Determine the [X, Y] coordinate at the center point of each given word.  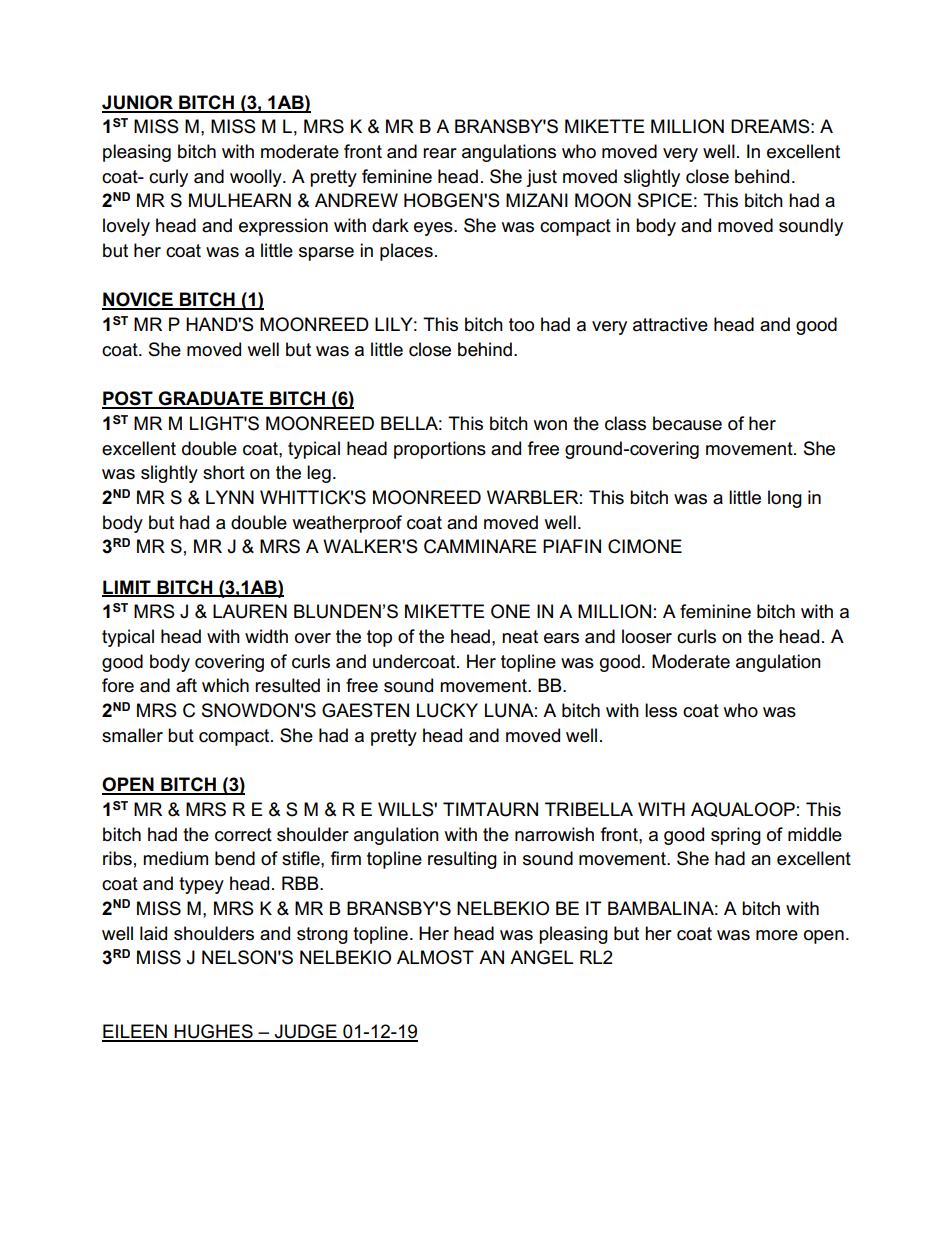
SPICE [665, 200]
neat [520, 637]
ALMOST [435, 957]
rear [440, 153]
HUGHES [214, 1032]
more [777, 935]
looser [647, 636]
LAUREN [250, 611]
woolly [257, 178]
